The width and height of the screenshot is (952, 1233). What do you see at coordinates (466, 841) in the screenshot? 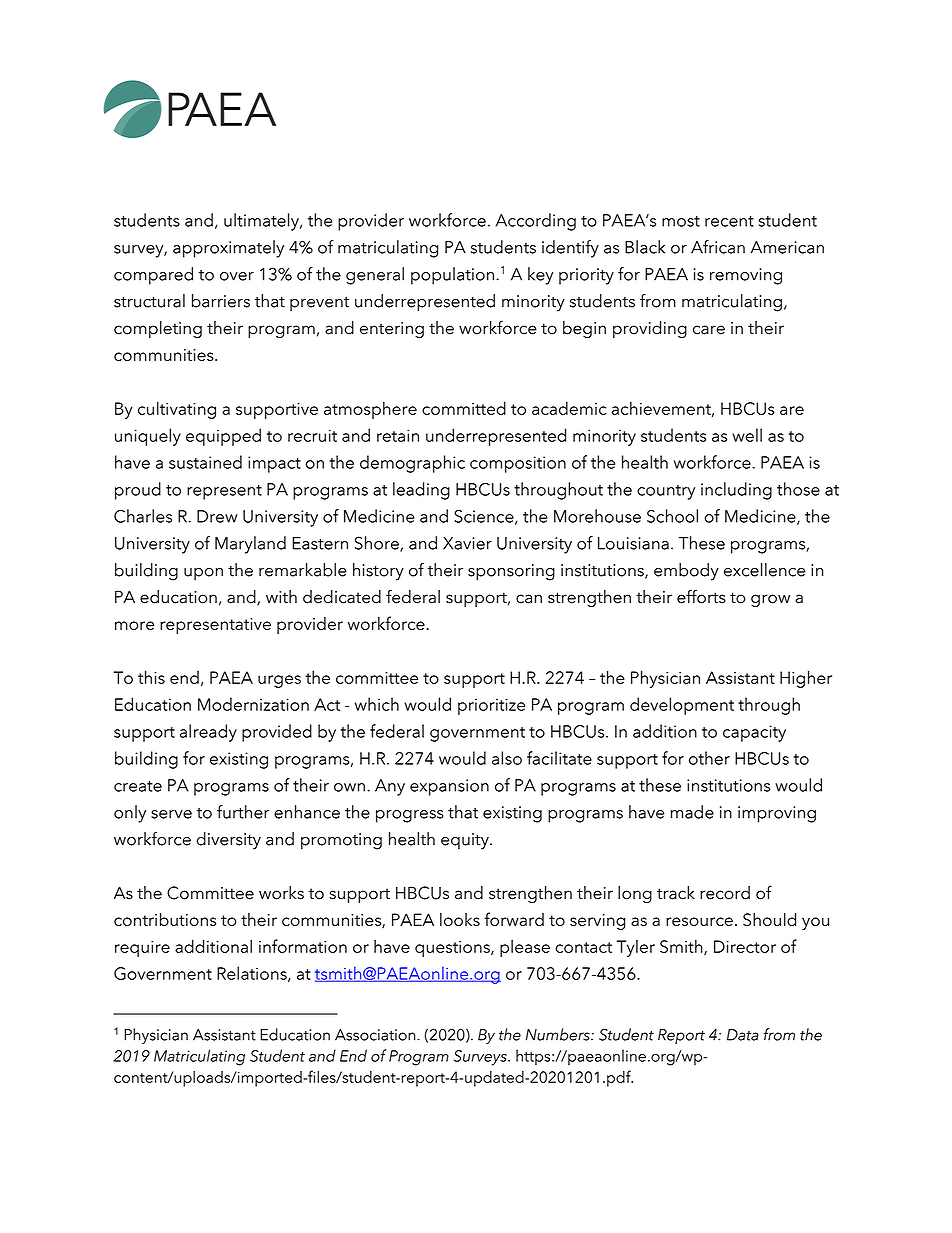
I see `equity` at bounding box center [466, 841].
